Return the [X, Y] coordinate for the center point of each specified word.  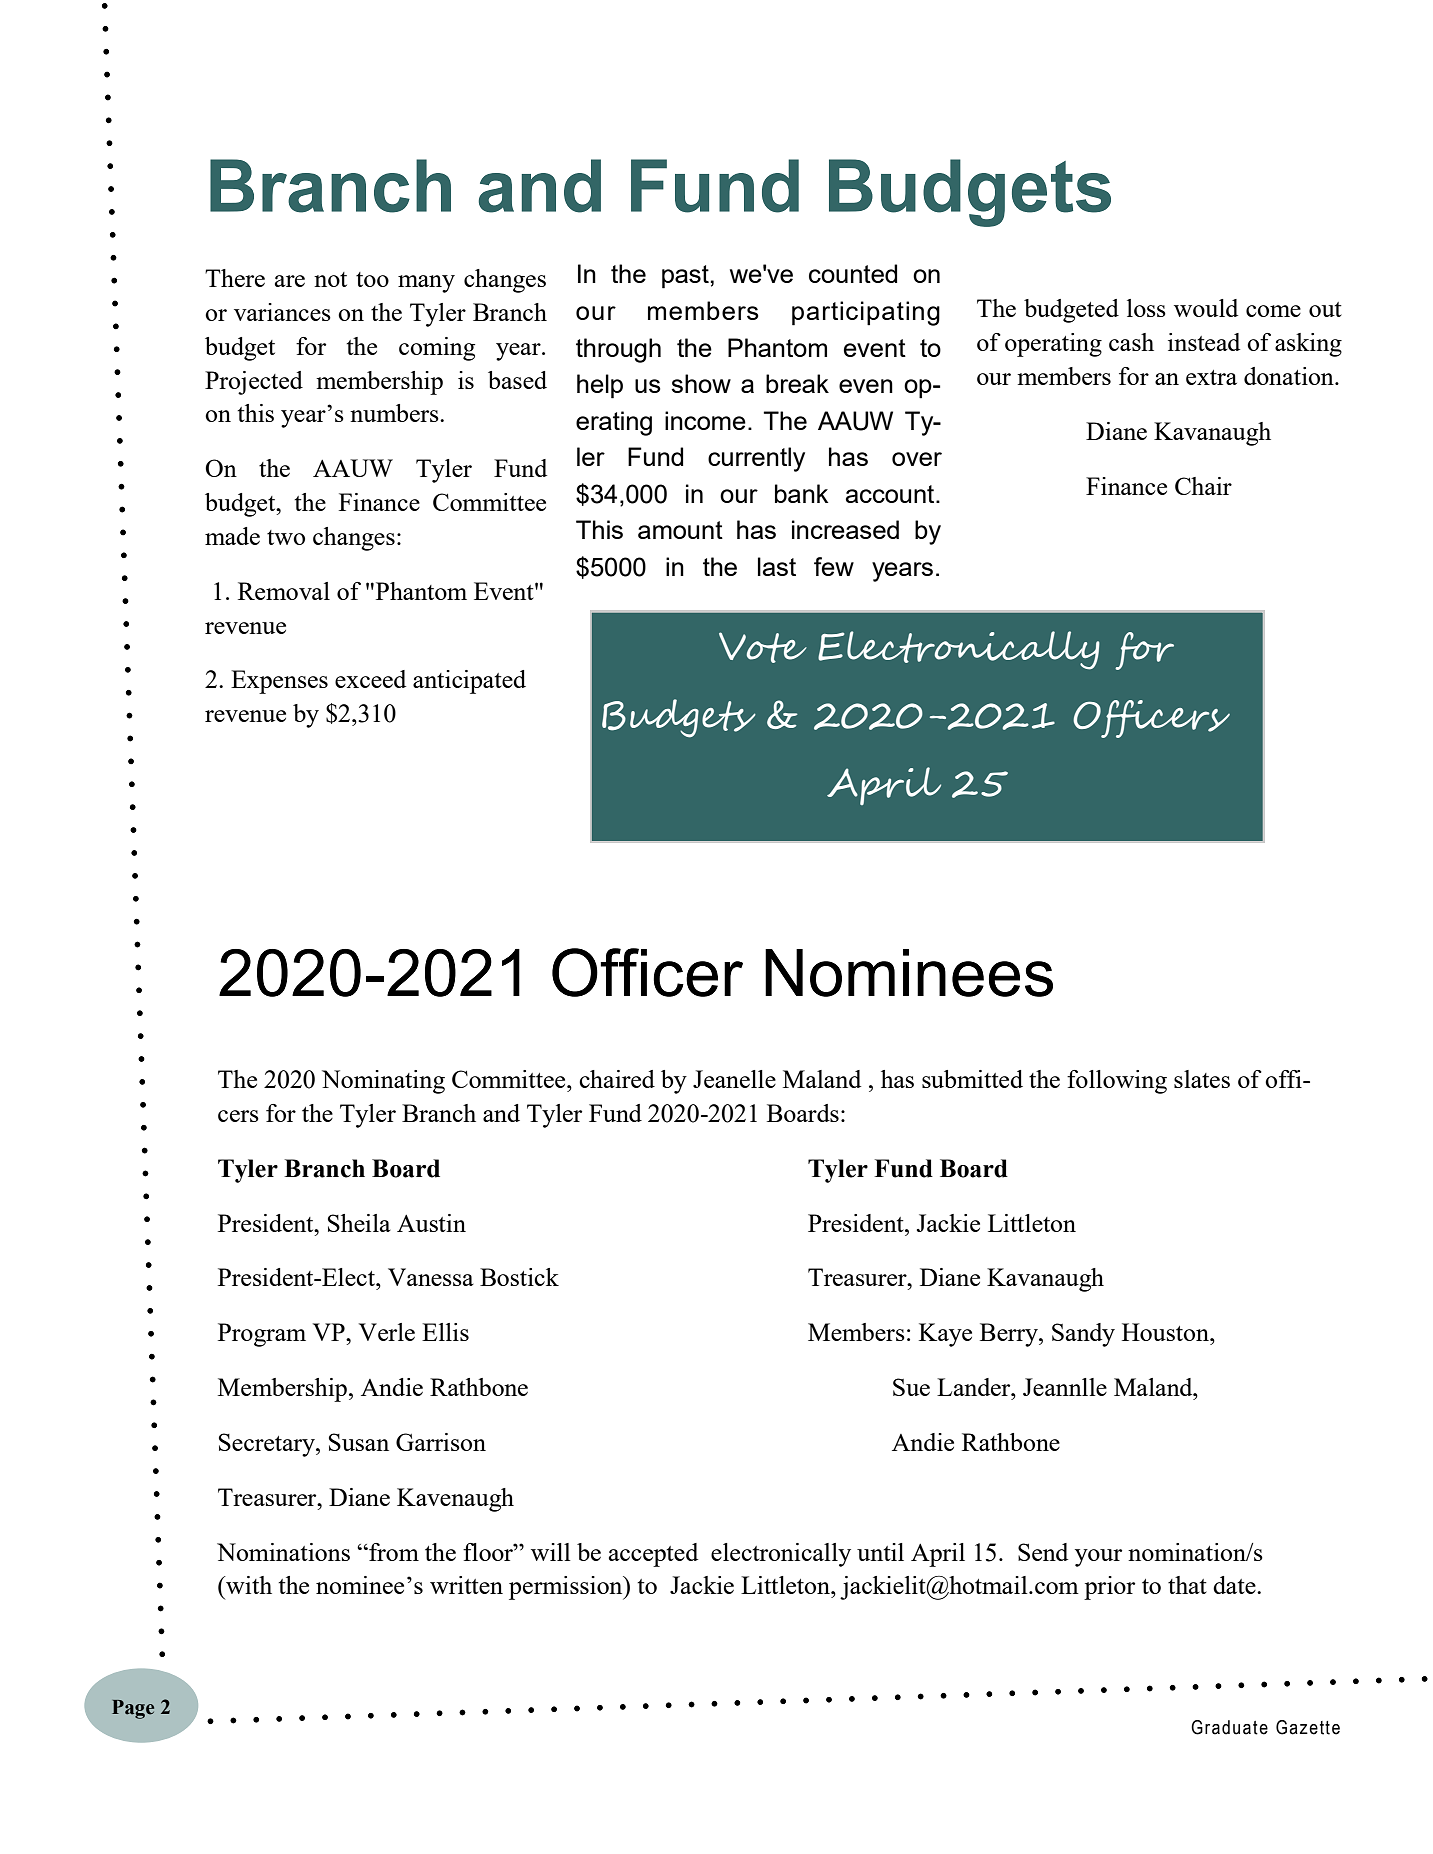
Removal [284, 591]
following [1117, 1082]
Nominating [383, 1082]
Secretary [268, 1445]
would [1206, 308]
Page [133, 1709]
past [686, 277]
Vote [763, 647]
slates [1202, 1079]
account [891, 494]
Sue [911, 1387]
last [777, 566]
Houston [1166, 1332]
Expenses [279, 682]
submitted [972, 1079]
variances [282, 312]
